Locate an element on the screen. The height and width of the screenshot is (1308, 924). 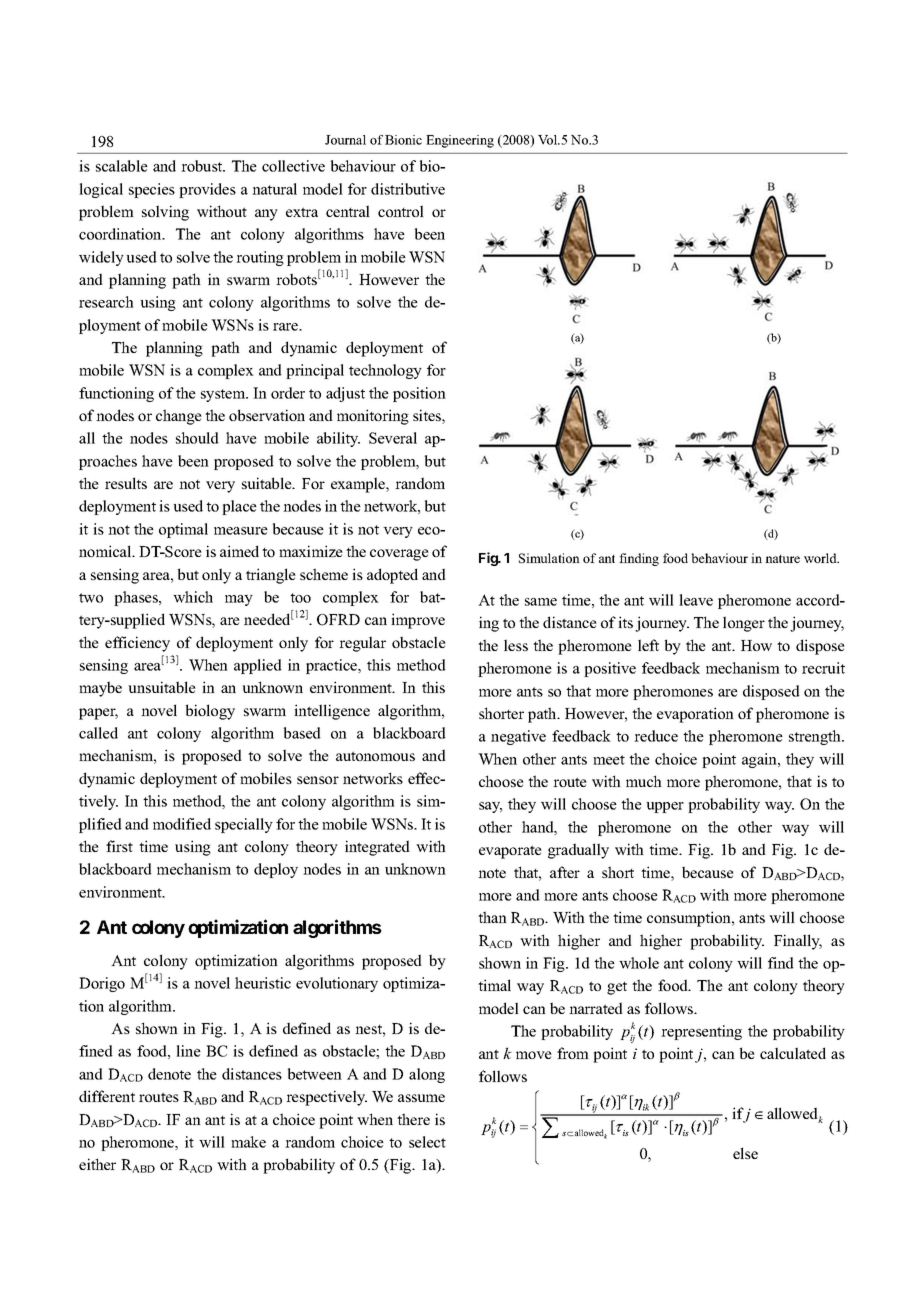
change is located at coordinates (179, 417).
